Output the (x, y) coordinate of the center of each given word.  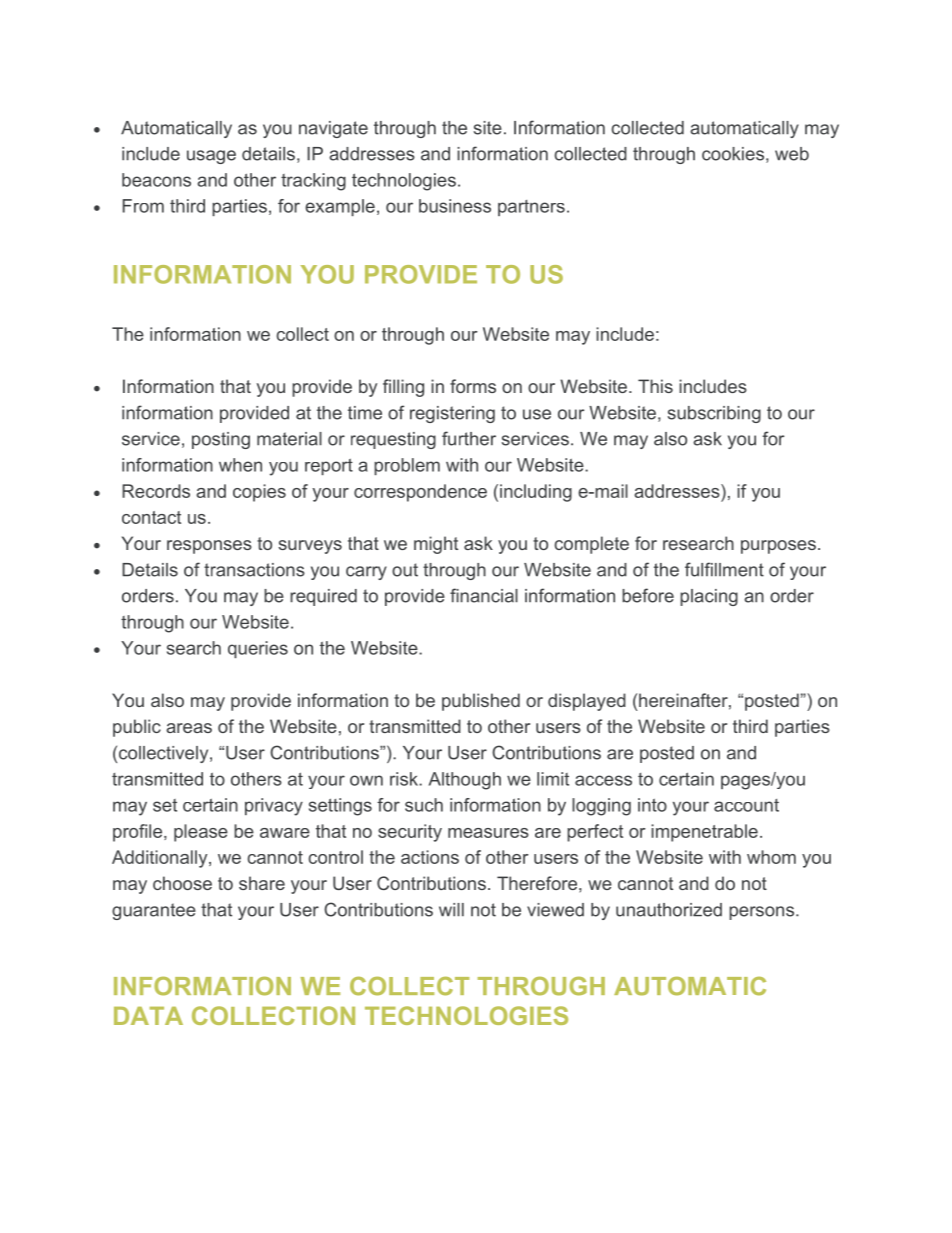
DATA (148, 1016)
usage (211, 157)
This (655, 386)
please (201, 833)
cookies (733, 154)
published (481, 702)
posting (221, 440)
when (240, 465)
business (455, 206)
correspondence (420, 493)
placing (709, 597)
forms (473, 386)
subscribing (714, 414)
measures (488, 833)
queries (258, 649)
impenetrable (704, 833)
